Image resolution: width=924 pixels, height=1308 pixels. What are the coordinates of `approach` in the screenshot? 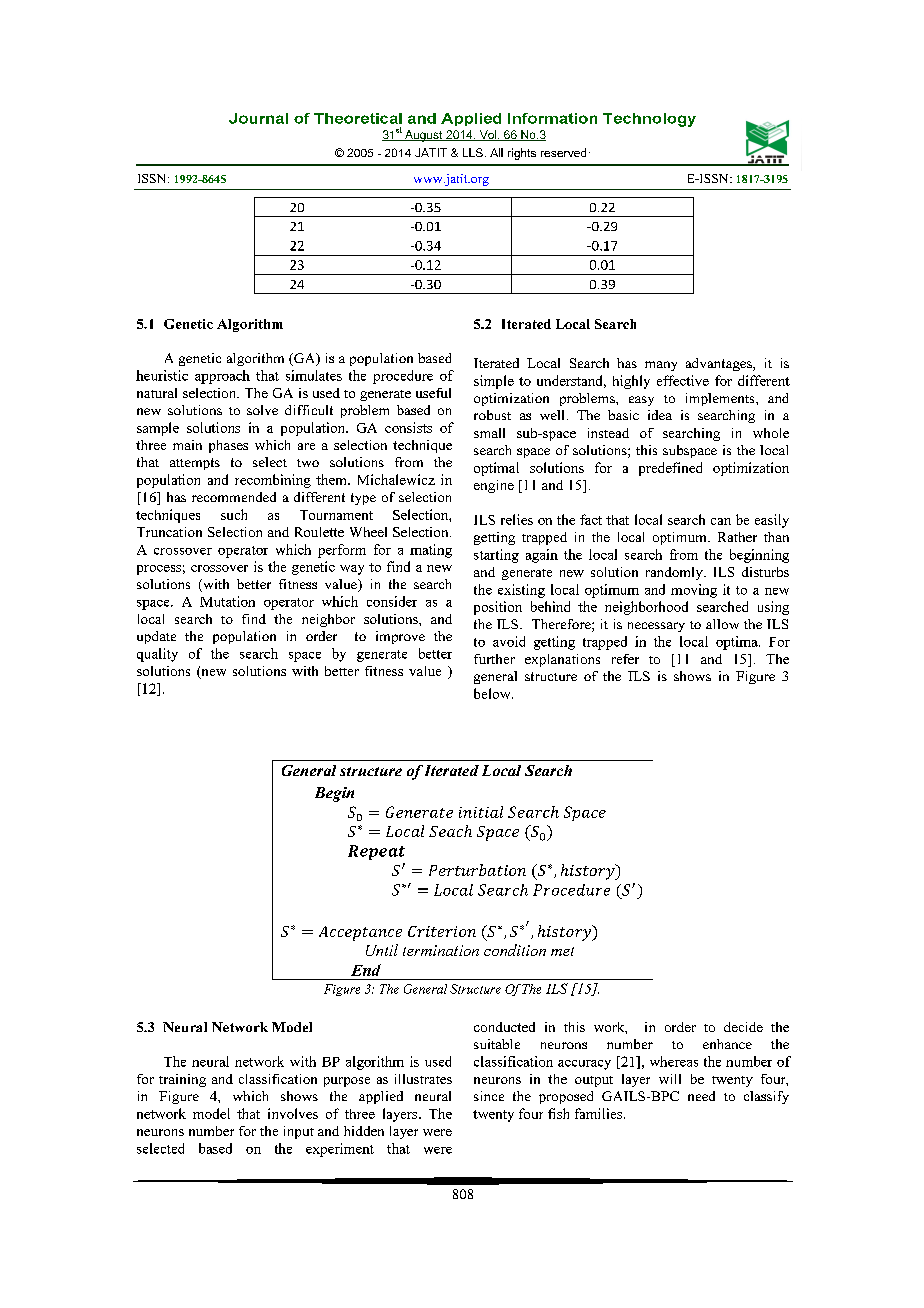 It's located at (222, 377).
